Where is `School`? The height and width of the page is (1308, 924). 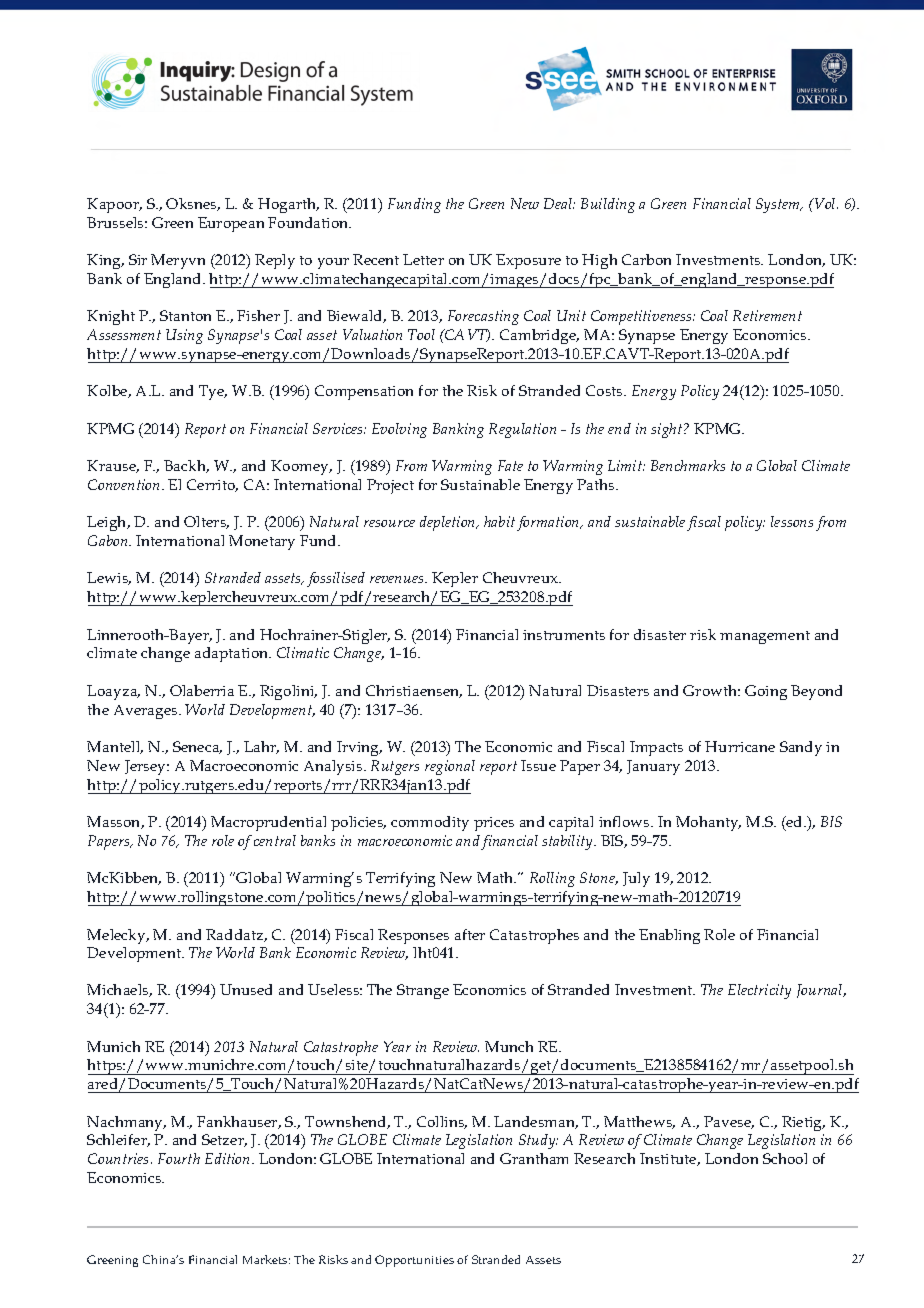
School is located at coordinates (785, 1158).
